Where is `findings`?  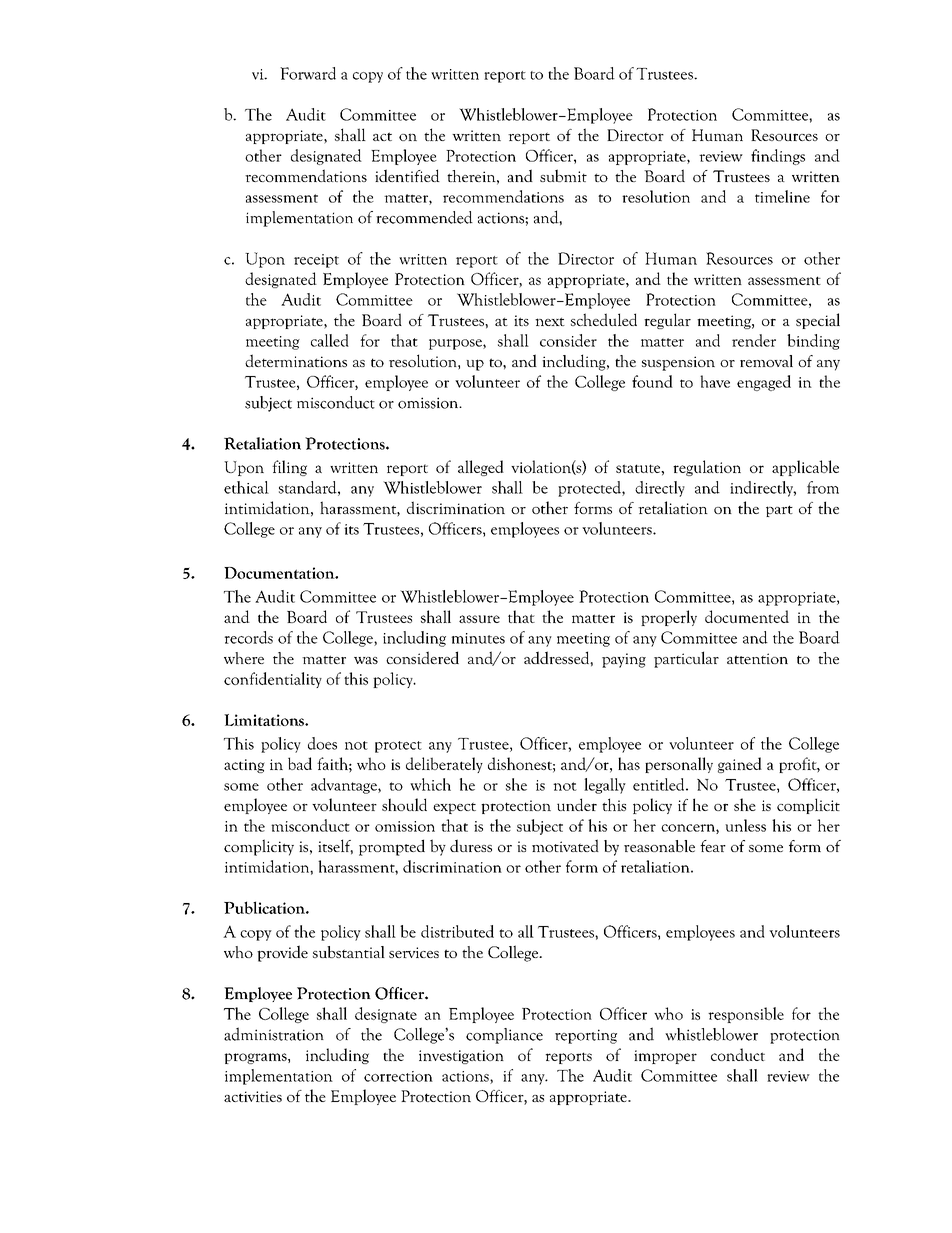 findings is located at coordinates (778, 157).
